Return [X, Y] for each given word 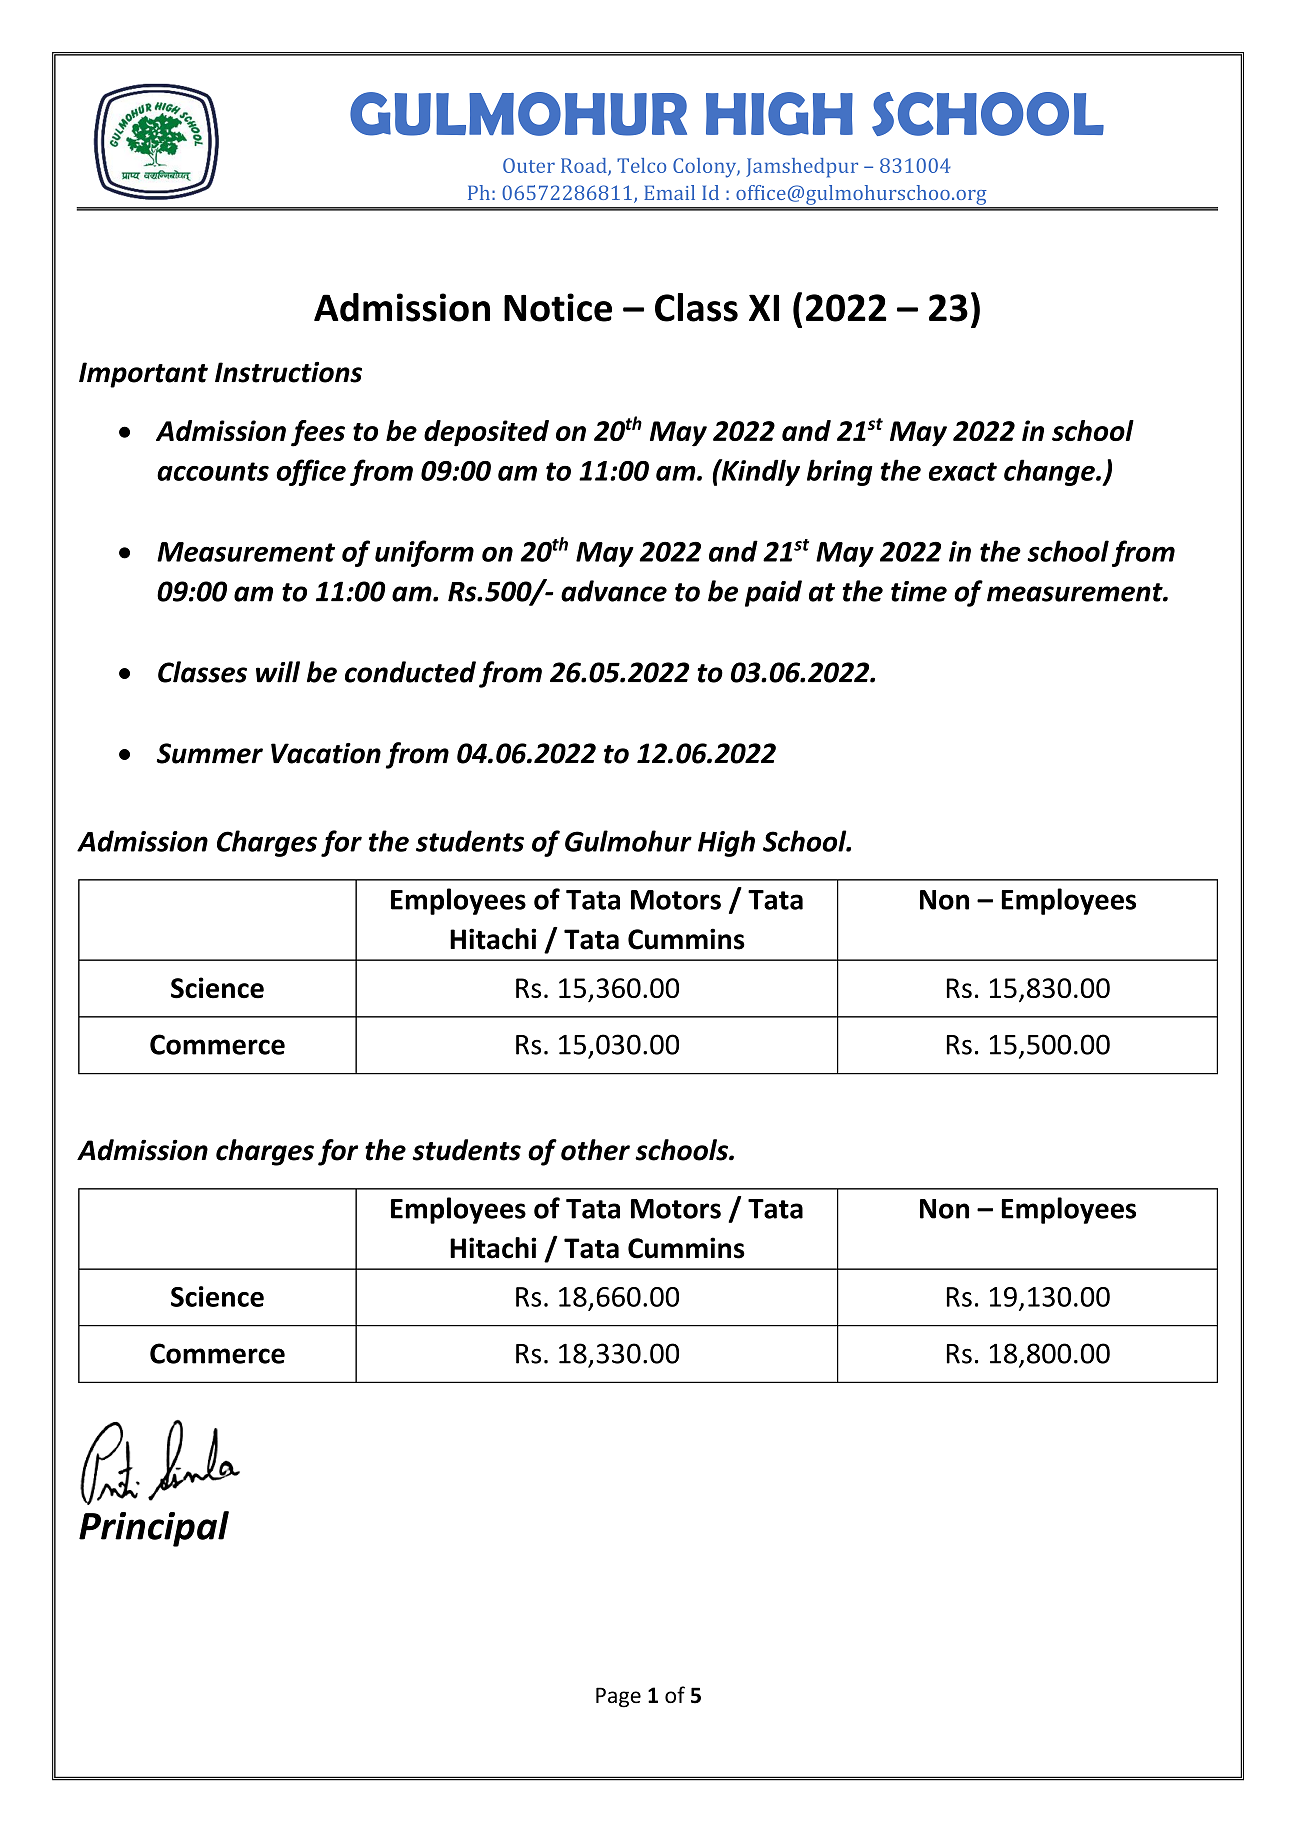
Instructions [288, 372]
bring [840, 472]
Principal [154, 1529]
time [919, 591]
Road [585, 166]
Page [618, 1697]
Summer [210, 753]
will [278, 672]
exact [963, 471]
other [595, 1150]
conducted [410, 672]
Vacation [326, 753]
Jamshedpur [802, 168]
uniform [424, 553]
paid [773, 593]
